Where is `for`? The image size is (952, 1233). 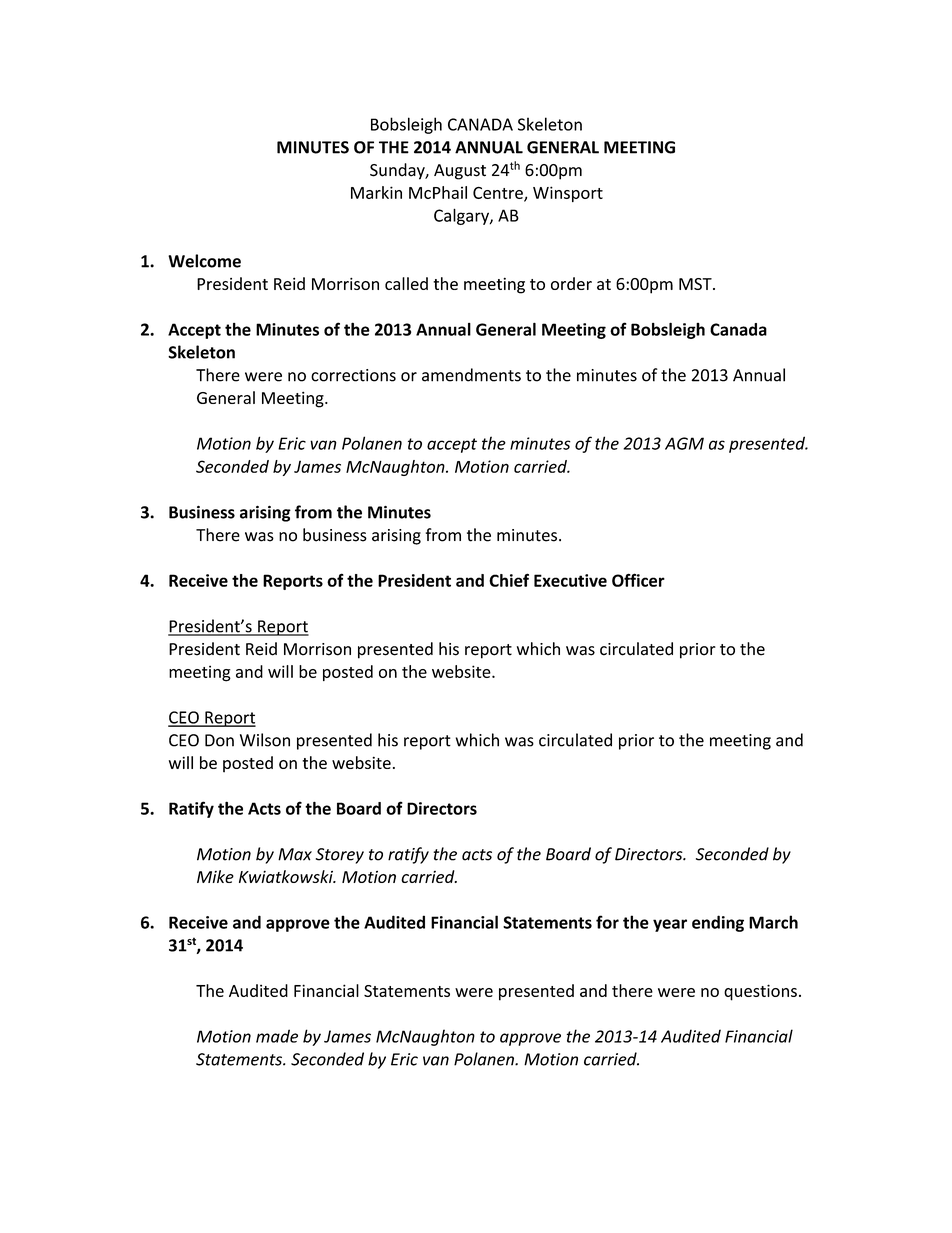
for is located at coordinates (607, 922).
